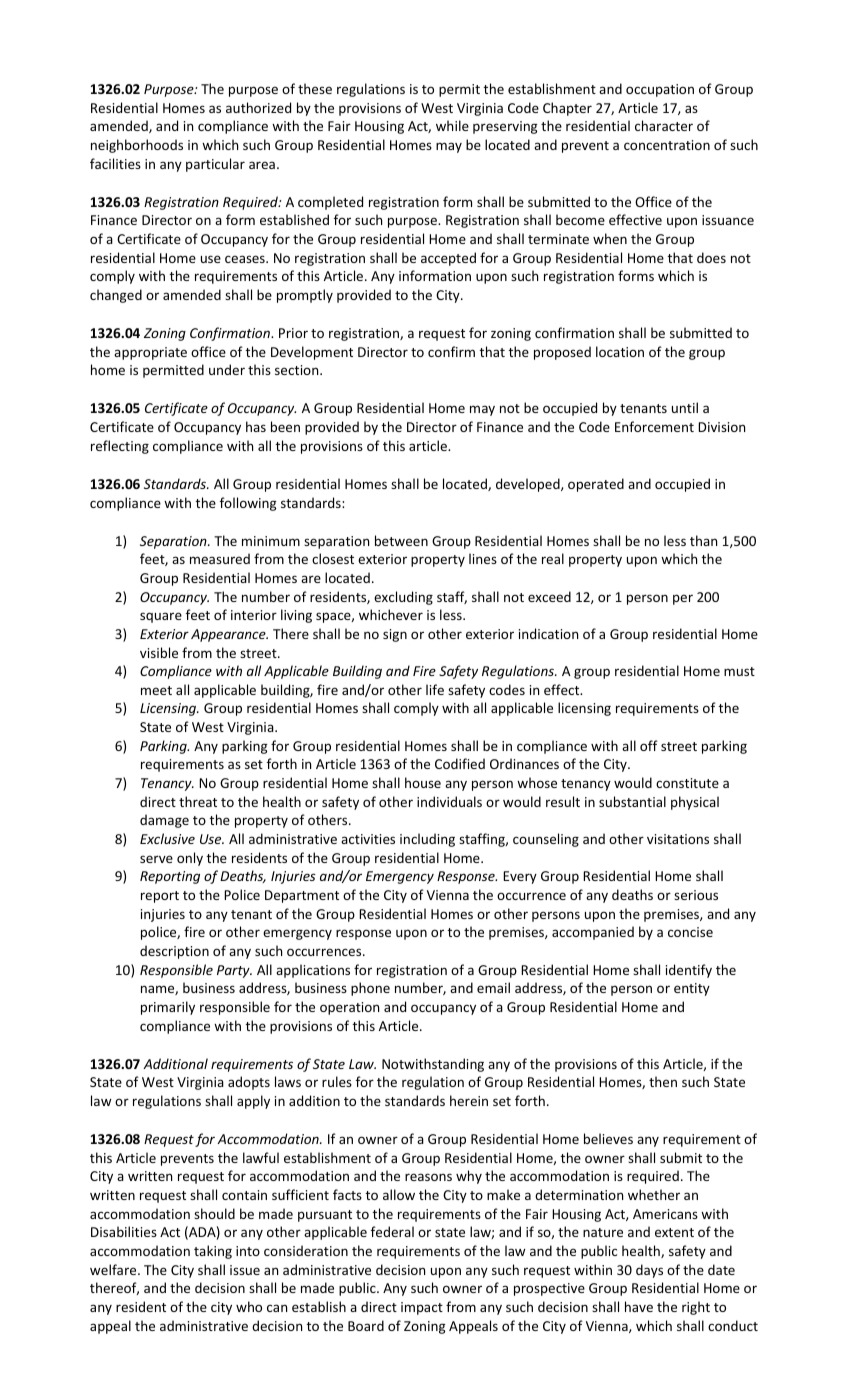 This page has width=849, height=1400. What do you see at coordinates (664, 125) in the page?
I see `character` at bounding box center [664, 125].
